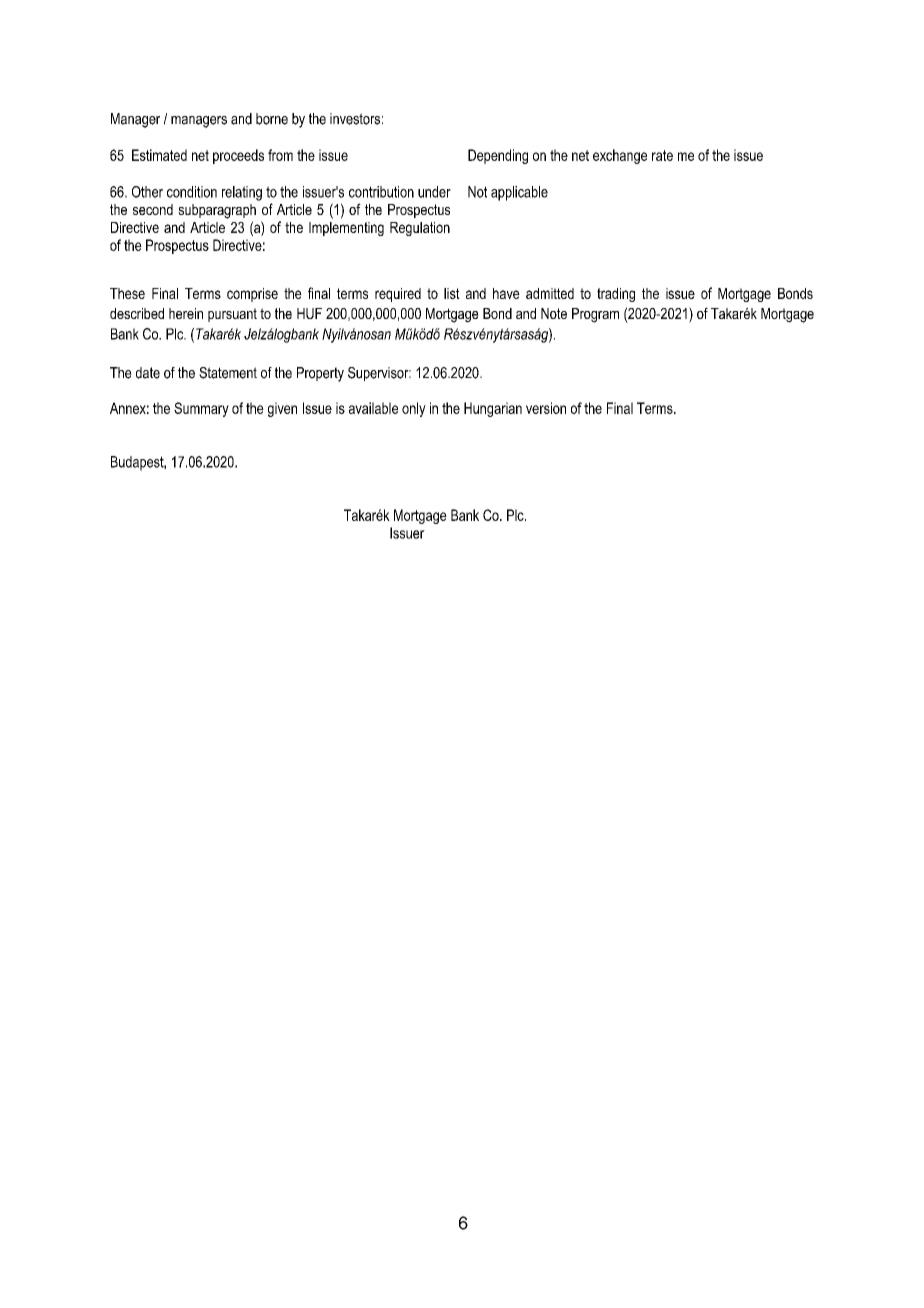 This page has height=1308, width=924. Describe the element at coordinates (420, 229) in the page. I see `Regulation` at that location.
